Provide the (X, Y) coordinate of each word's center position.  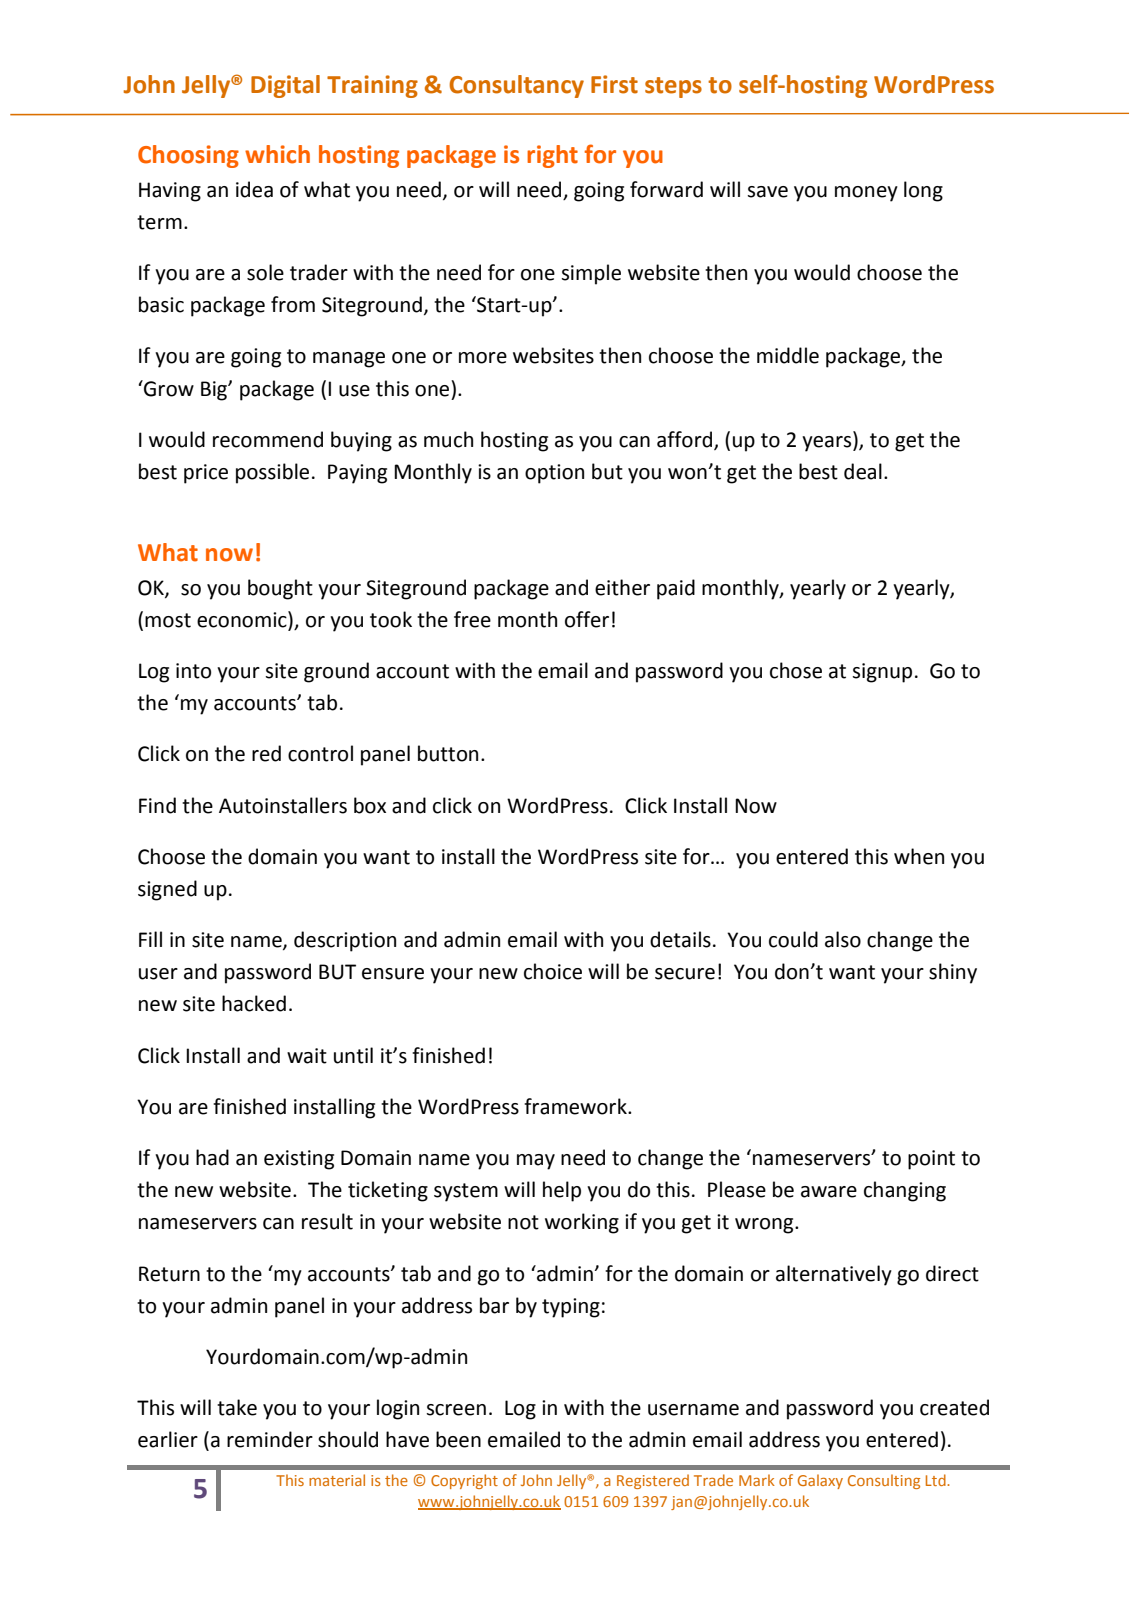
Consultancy (516, 86)
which (277, 154)
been (458, 1439)
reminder (270, 1439)
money (866, 194)
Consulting (884, 1481)
